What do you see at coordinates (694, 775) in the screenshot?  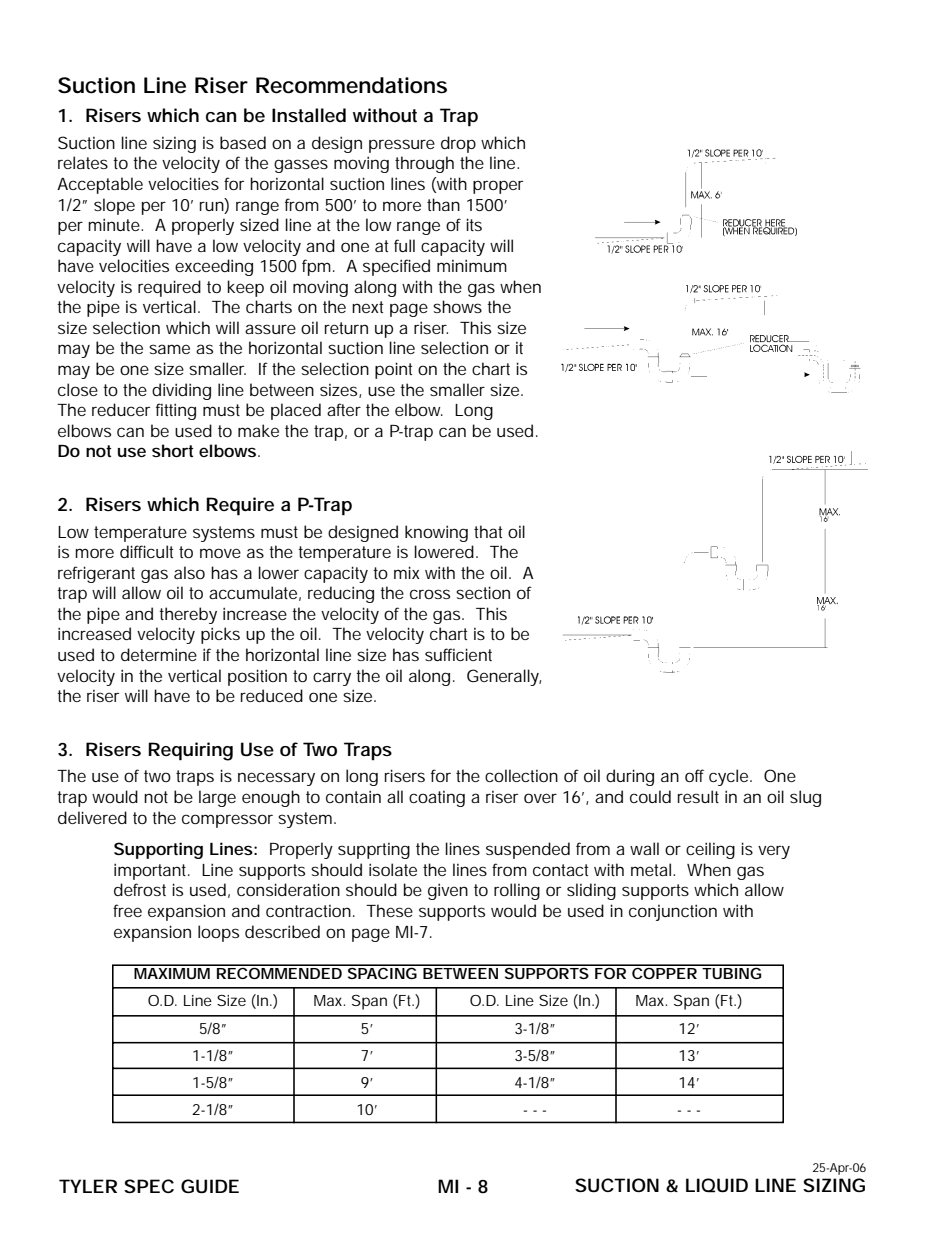 I see `off` at bounding box center [694, 775].
